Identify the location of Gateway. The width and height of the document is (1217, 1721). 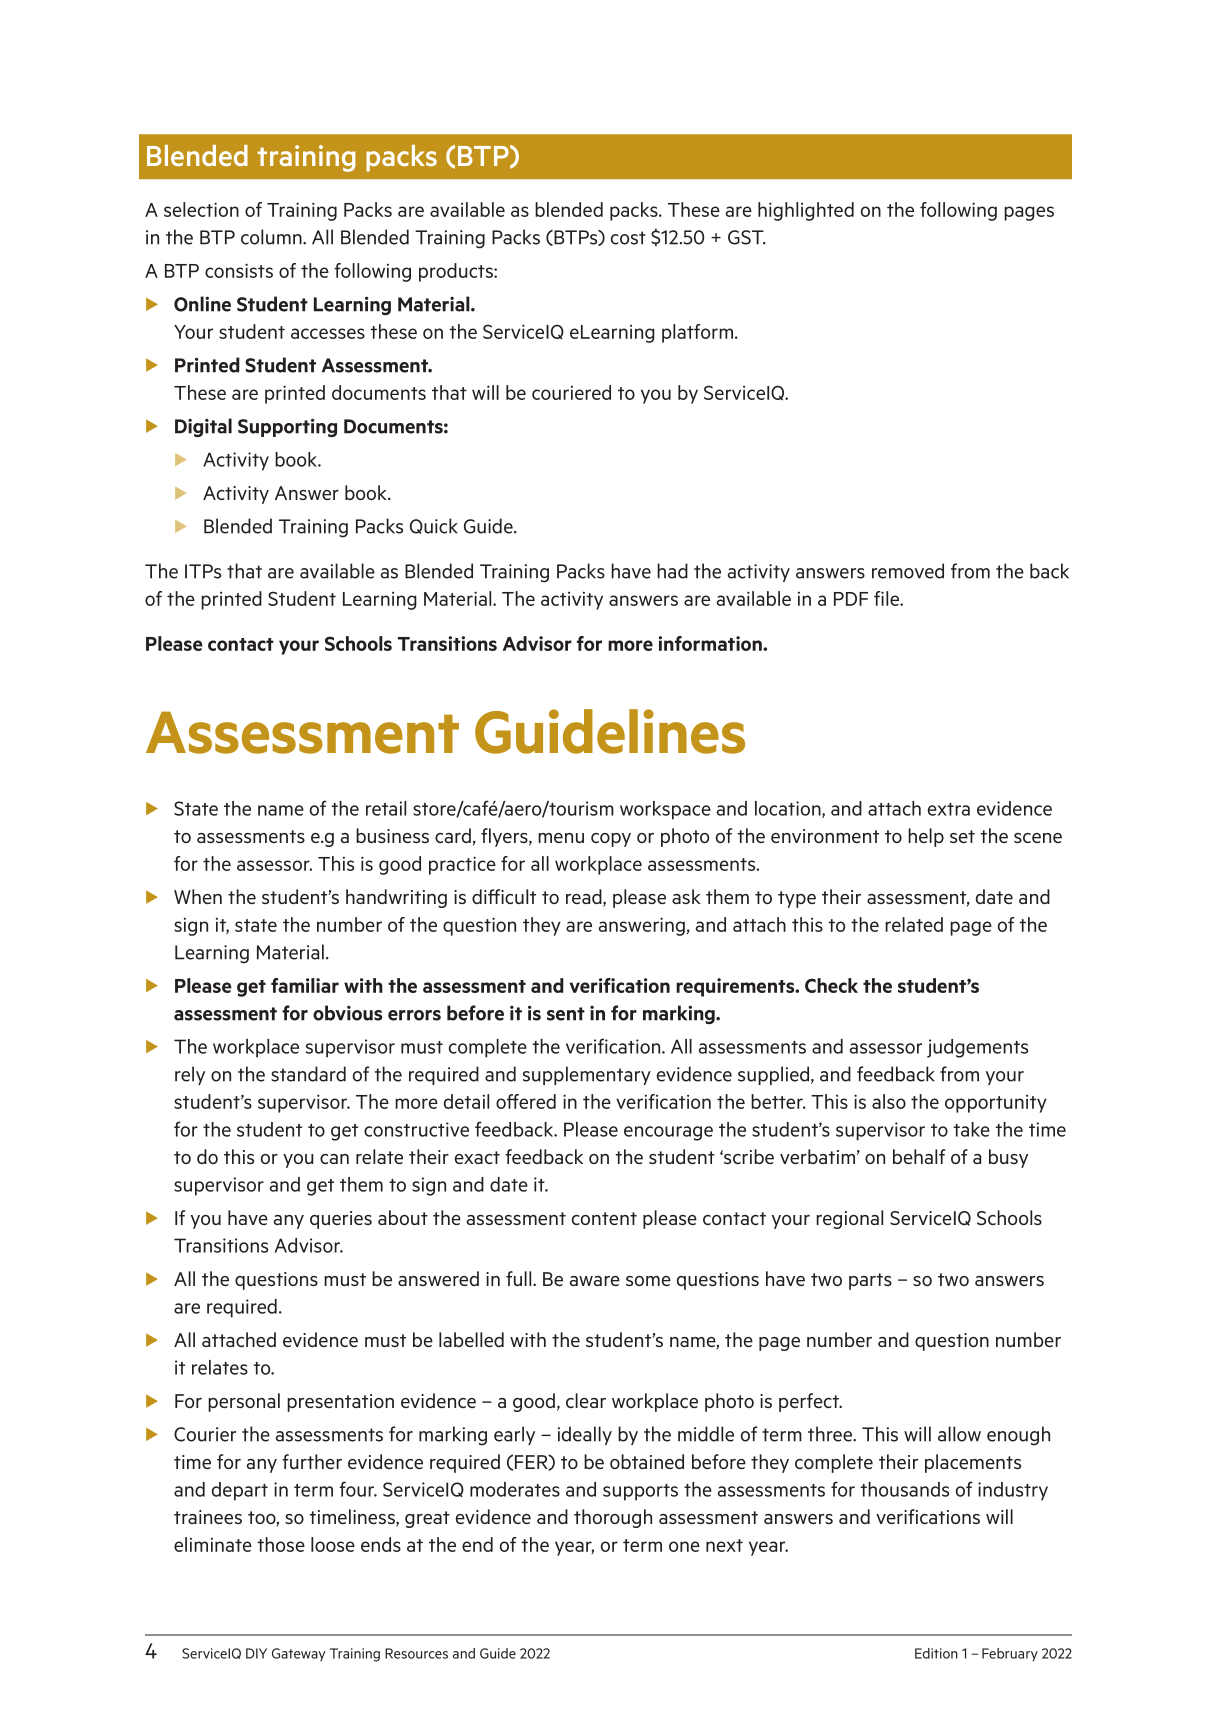
(298, 1654).
